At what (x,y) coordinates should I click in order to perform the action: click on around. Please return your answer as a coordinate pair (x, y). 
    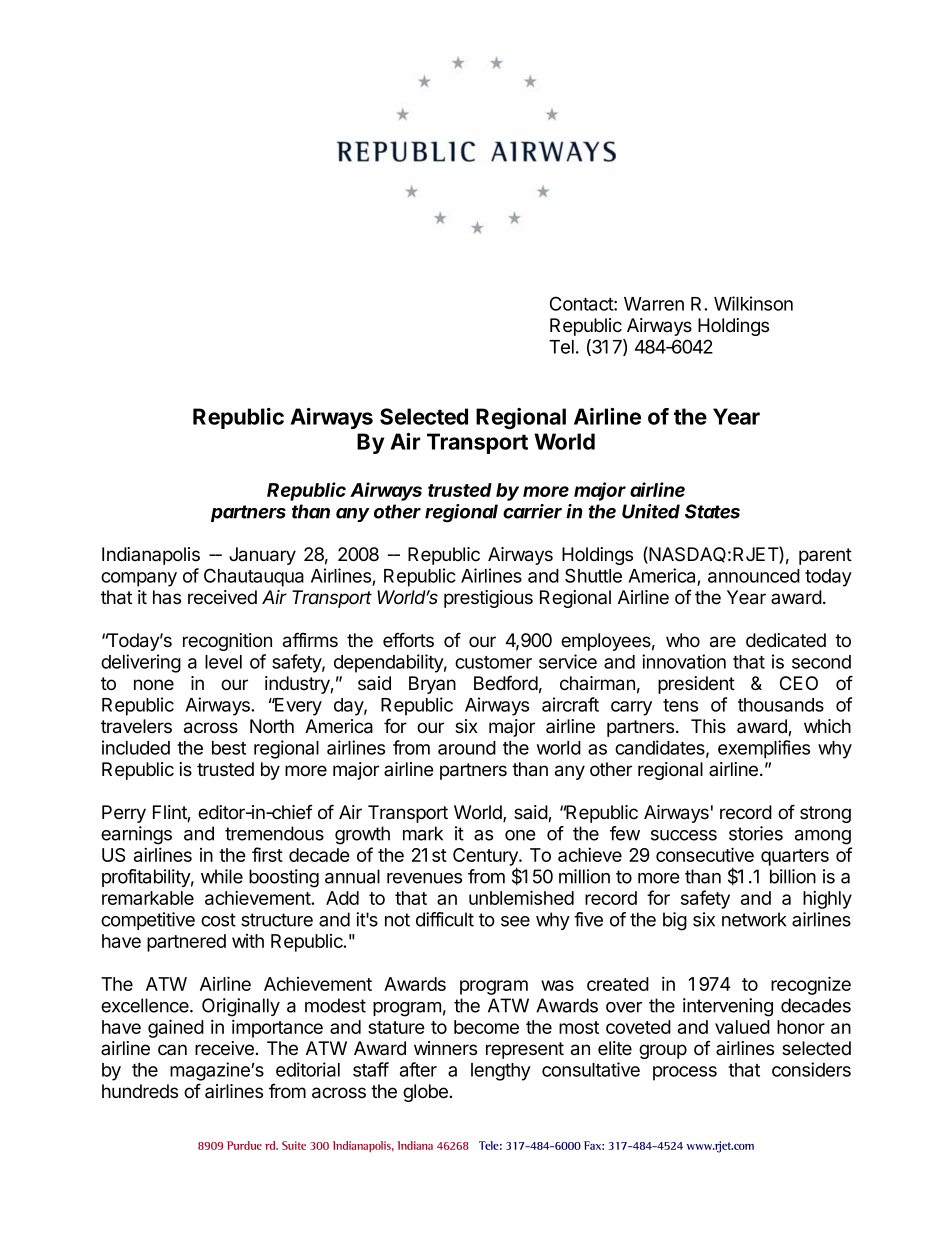
    Looking at the image, I should click on (467, 748).
